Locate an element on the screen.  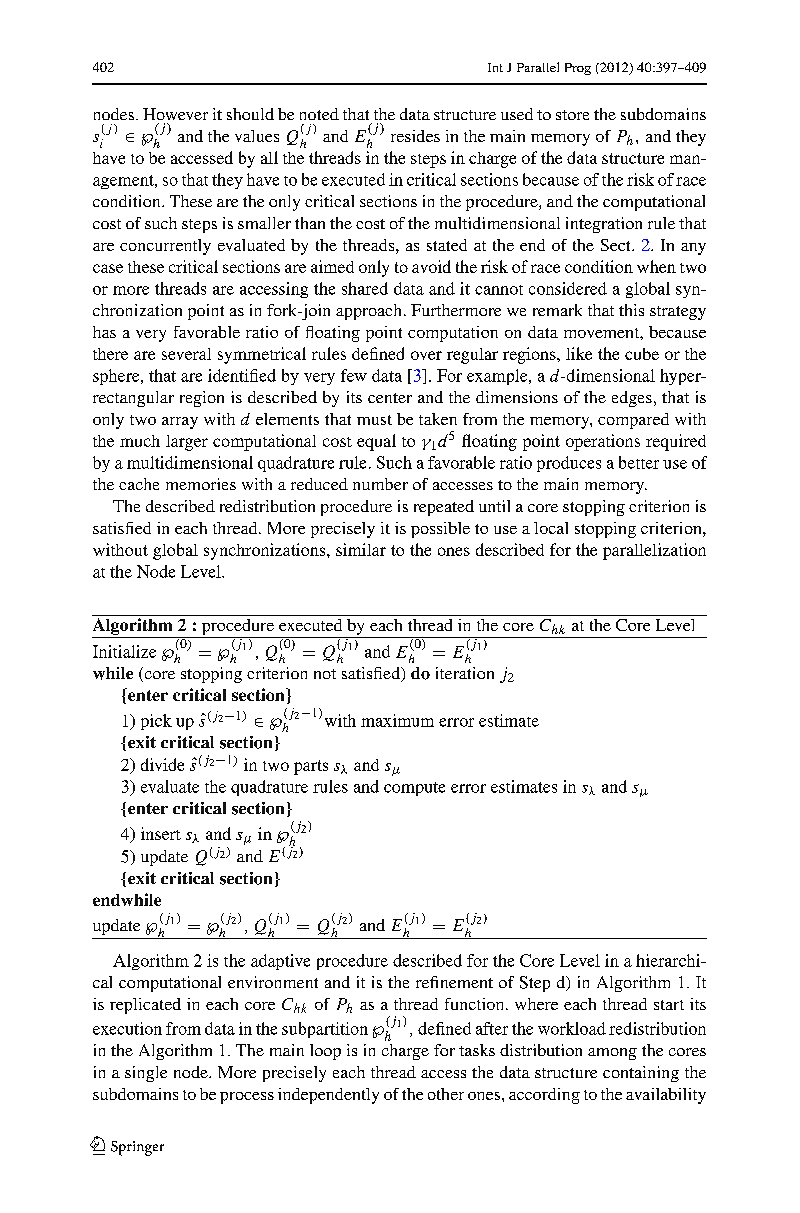
local is located at coordinates (551, 528).
